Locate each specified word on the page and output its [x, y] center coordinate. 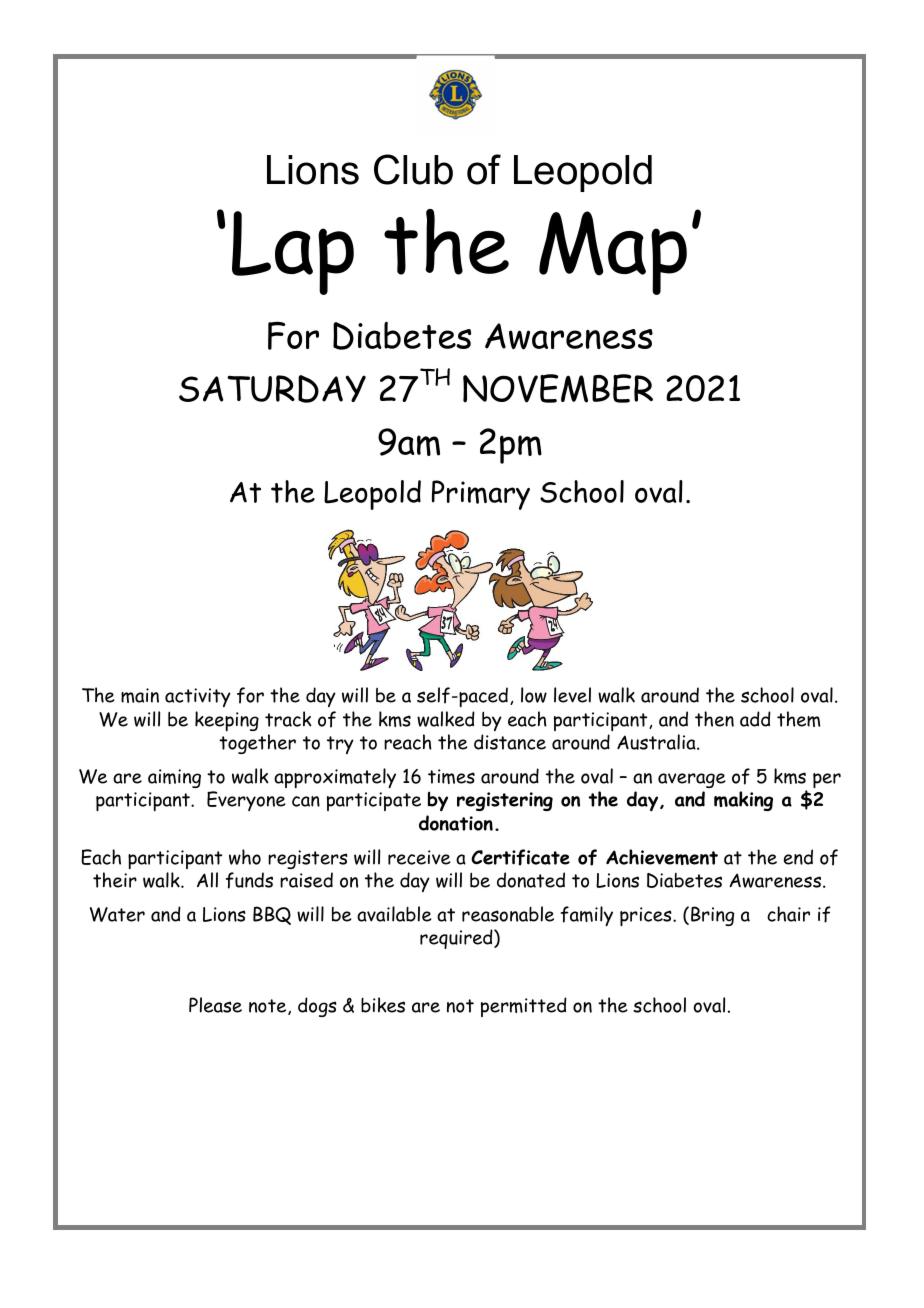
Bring [712, 916]
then [714, 719]
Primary [481, 495]
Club [413, 169]
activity [198, 697]
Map [613, 253]
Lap [293, 253]
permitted [524, 1007]
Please [215, 1005]
